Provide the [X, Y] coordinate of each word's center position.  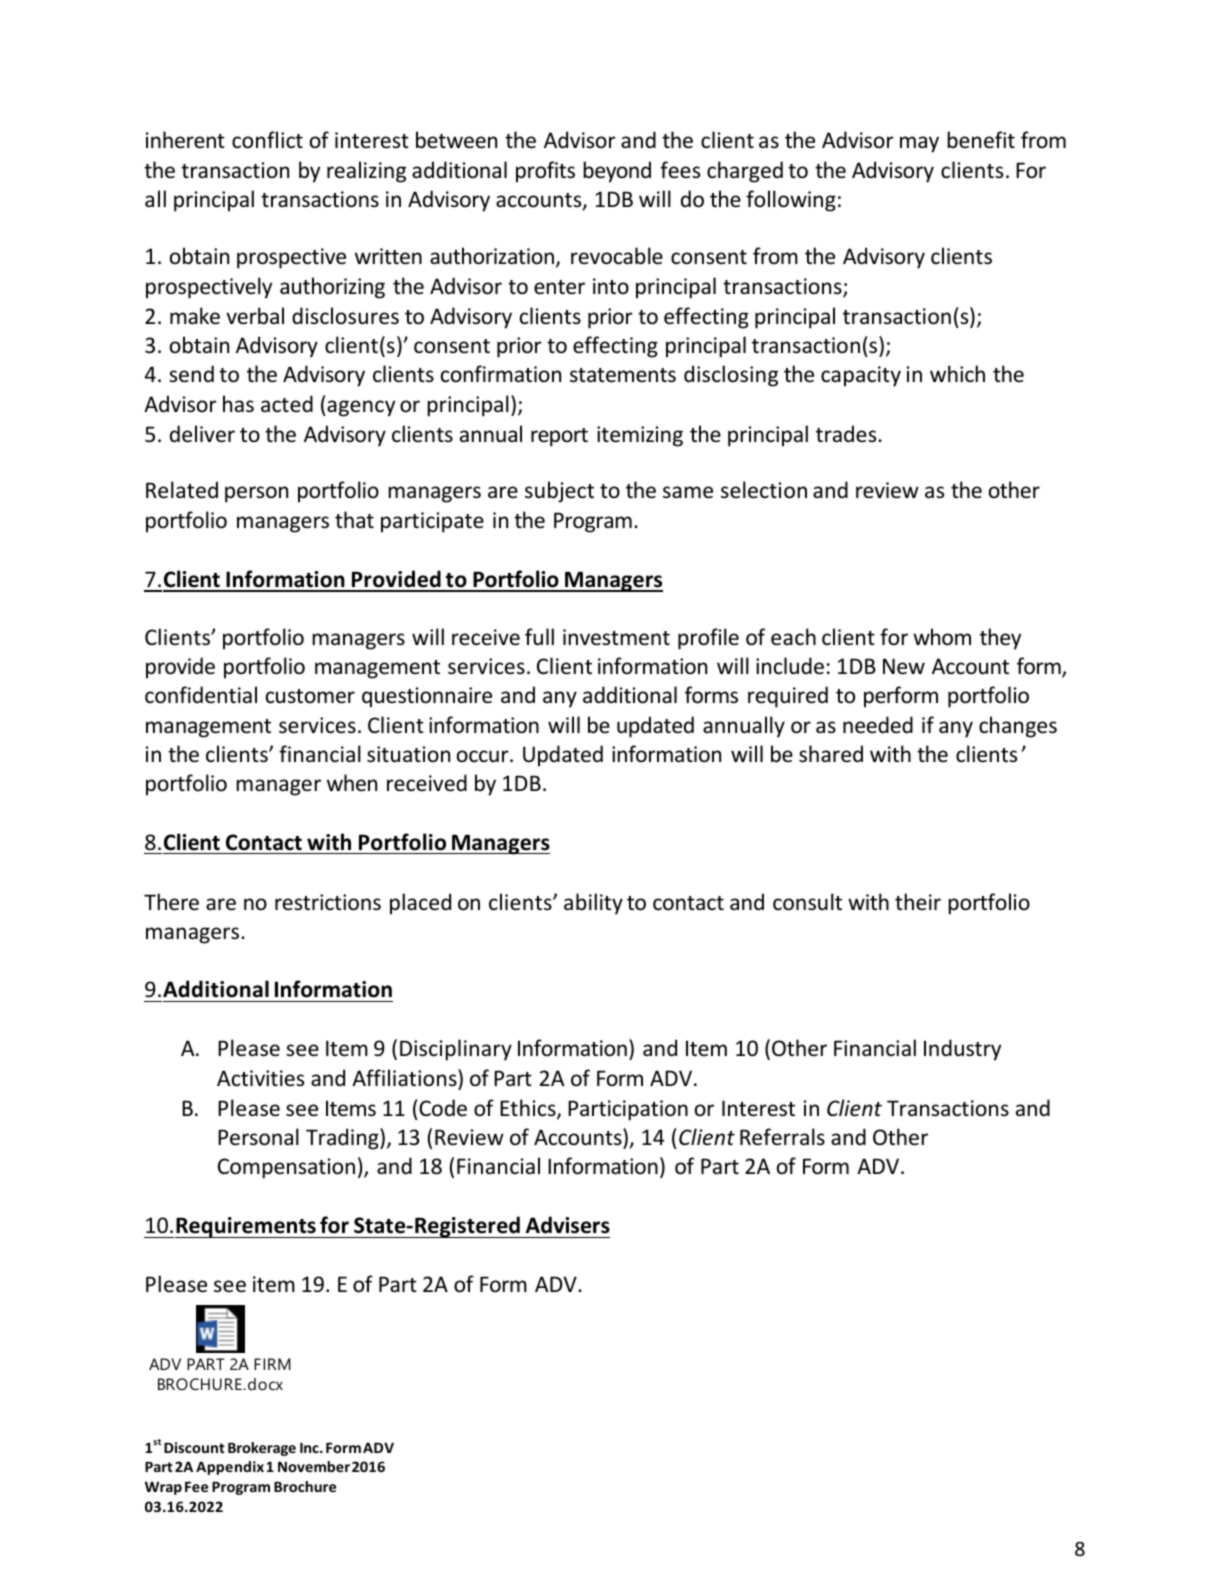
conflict [267, 140]
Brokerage [262, 1449]
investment [616, 637]
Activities [260, 1078]
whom [942, 637]
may [919, 144]
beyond [617, 172]
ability [593, 904]
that [354, 519]
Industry [962, 1050]
